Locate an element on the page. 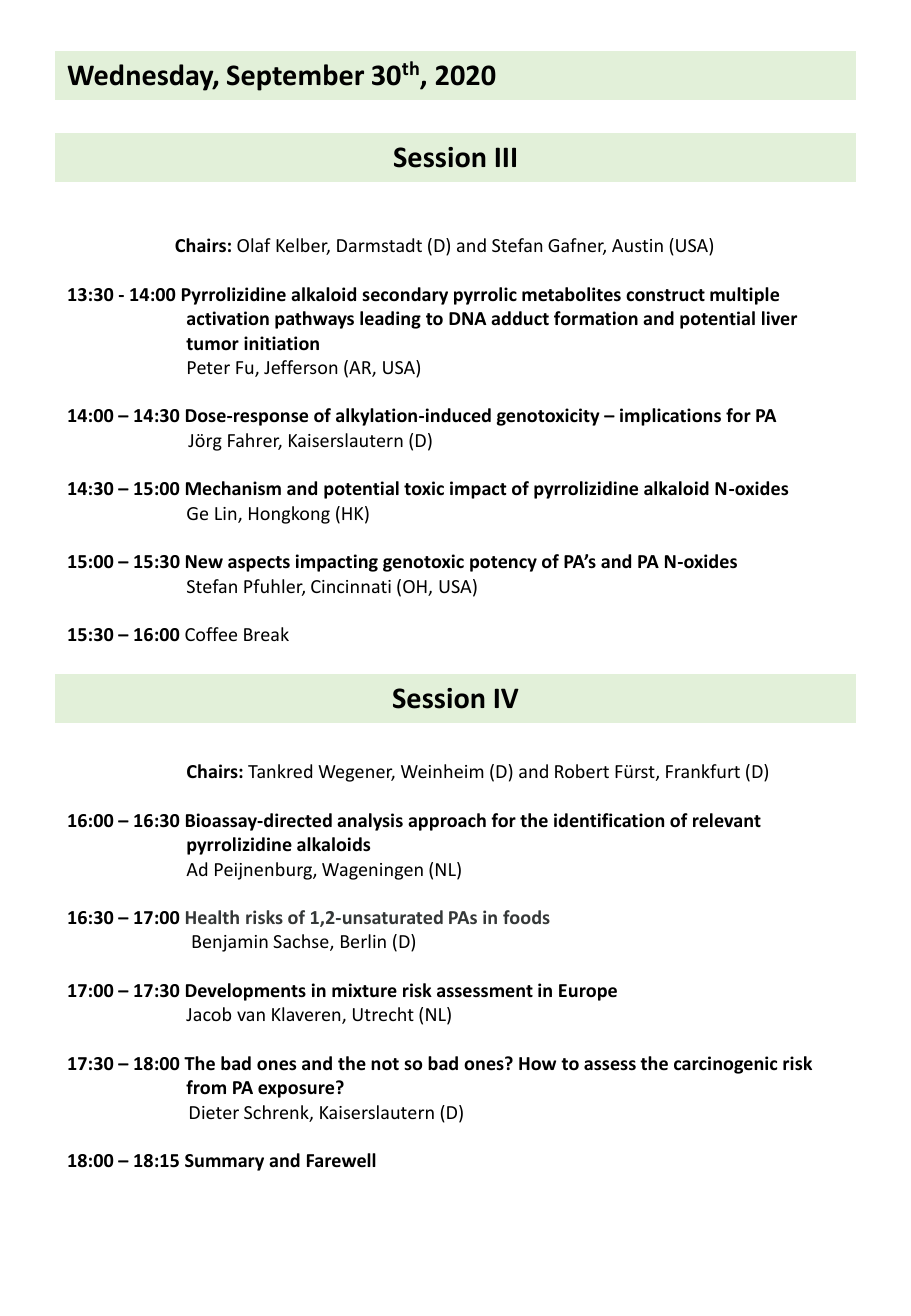 Image resolution: width=911 pixels, height=1316 pixels. How is located at coordinates (537, 1063).
